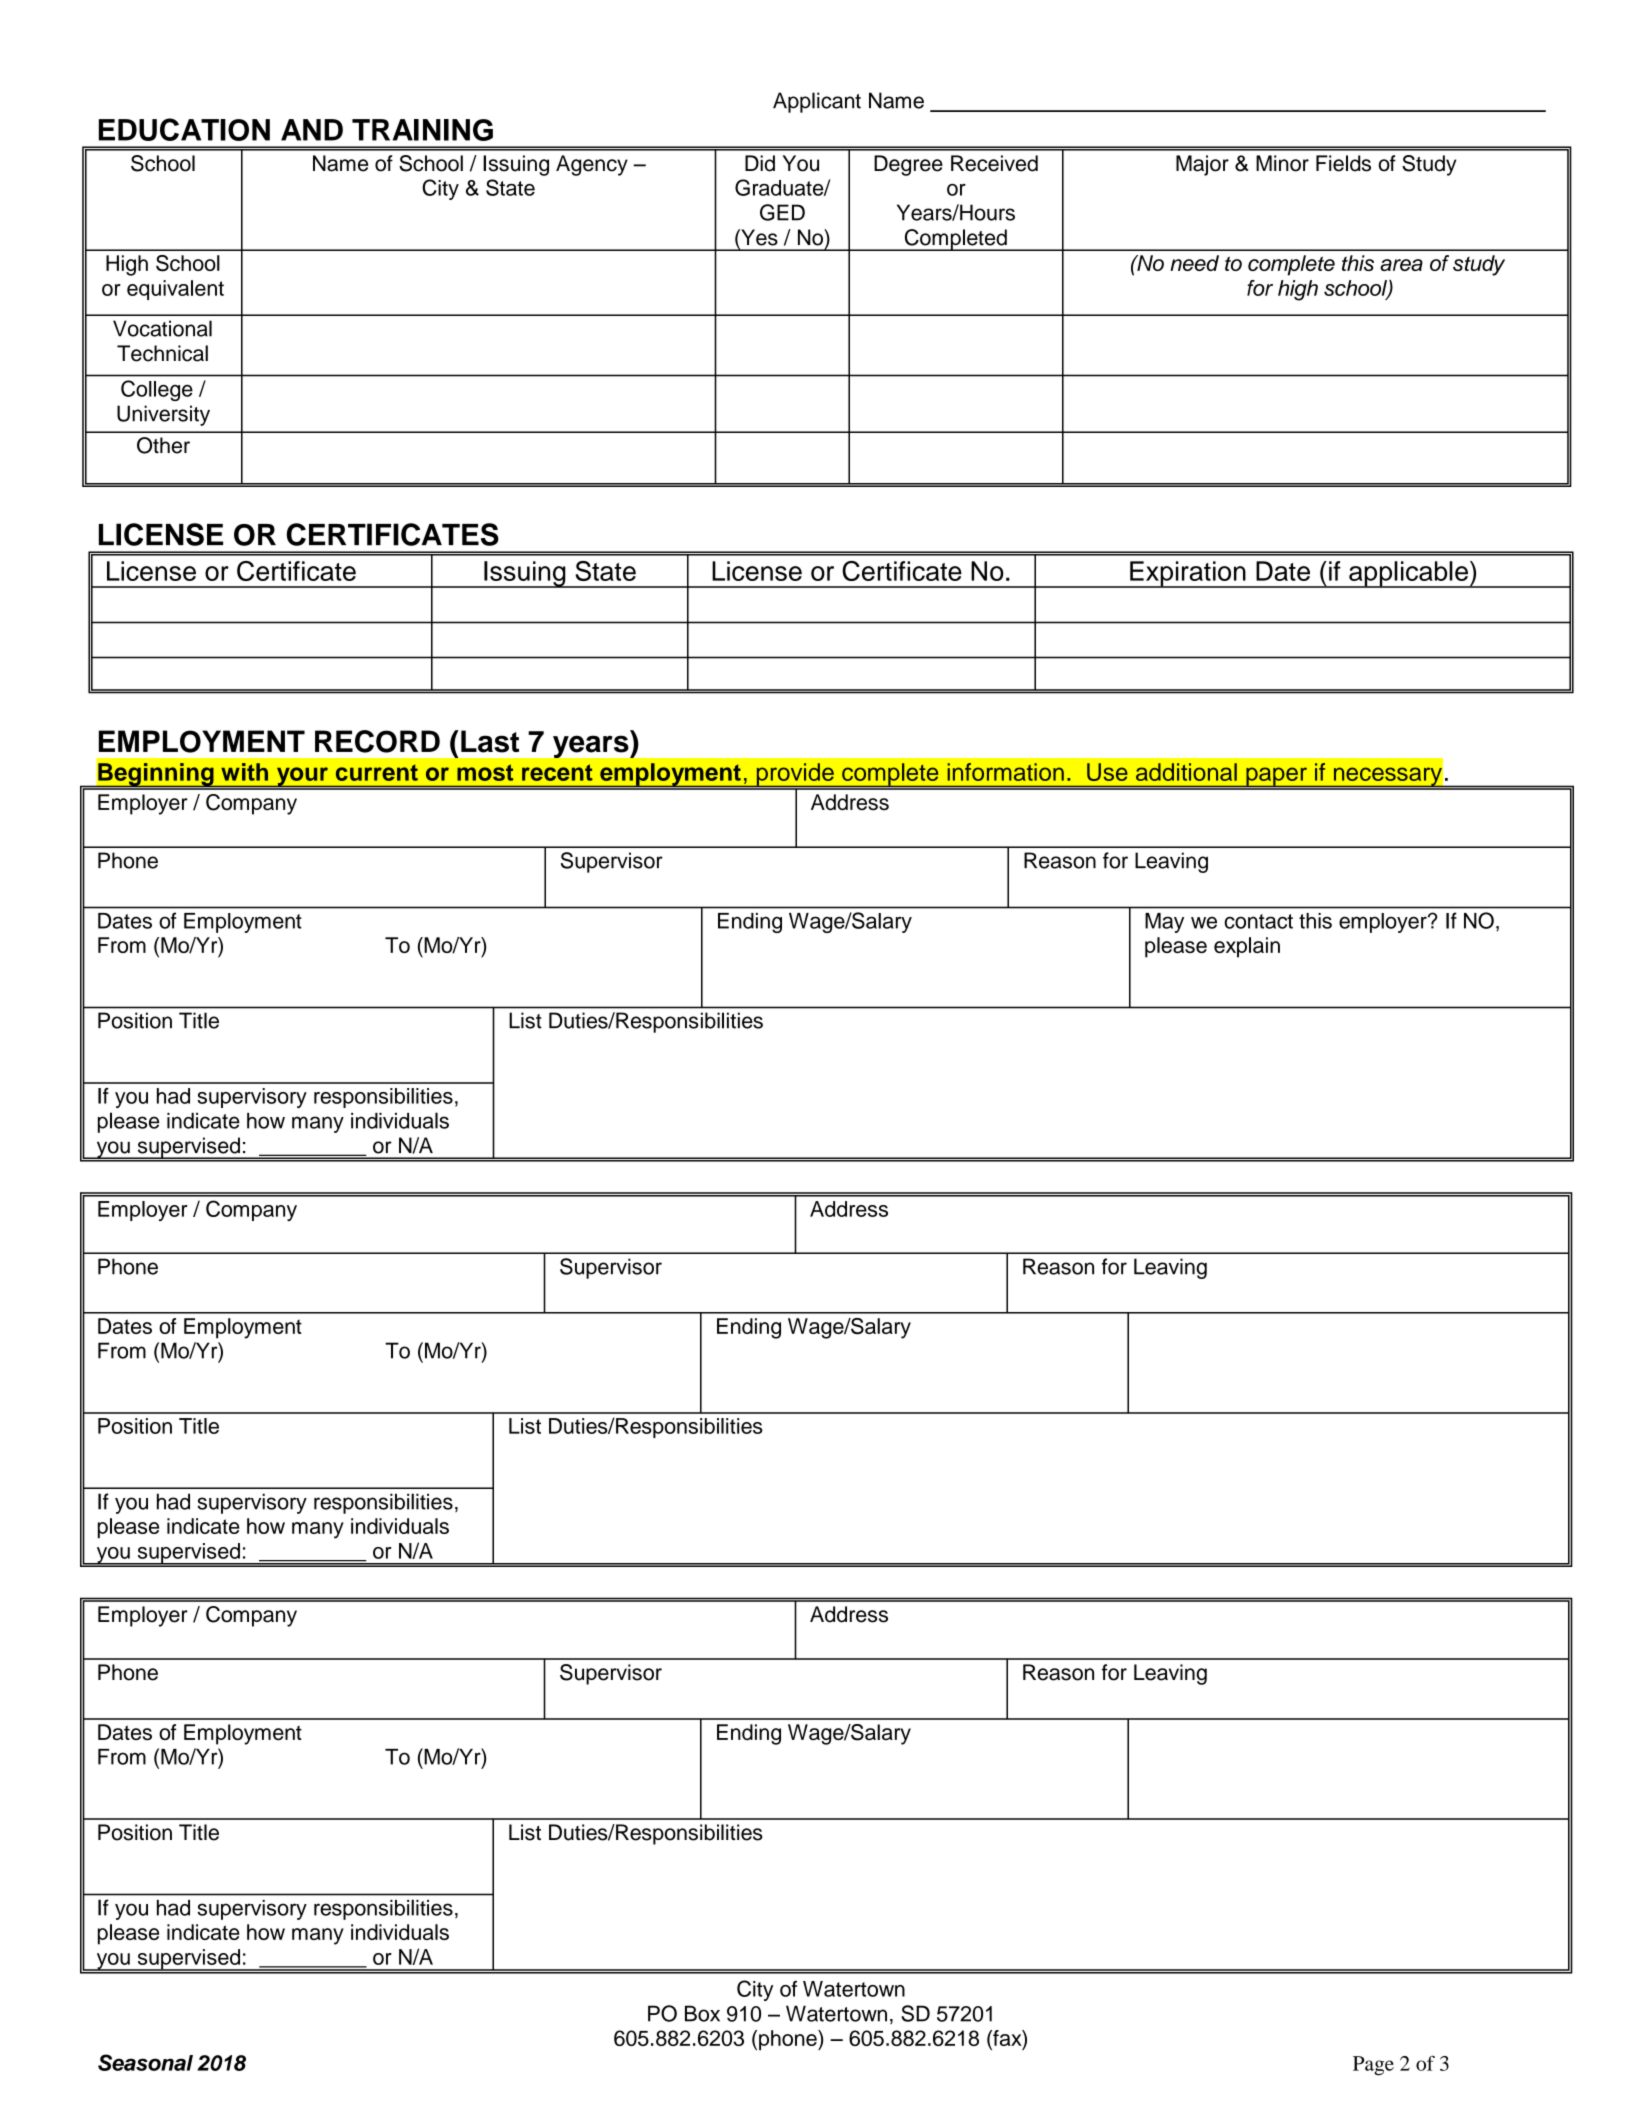 Image resolution: width=1642 pixels, height=2125 pixels. Describe the element at coordinates (1282, 163) in the screenshot. I see `Minor` at that location.
